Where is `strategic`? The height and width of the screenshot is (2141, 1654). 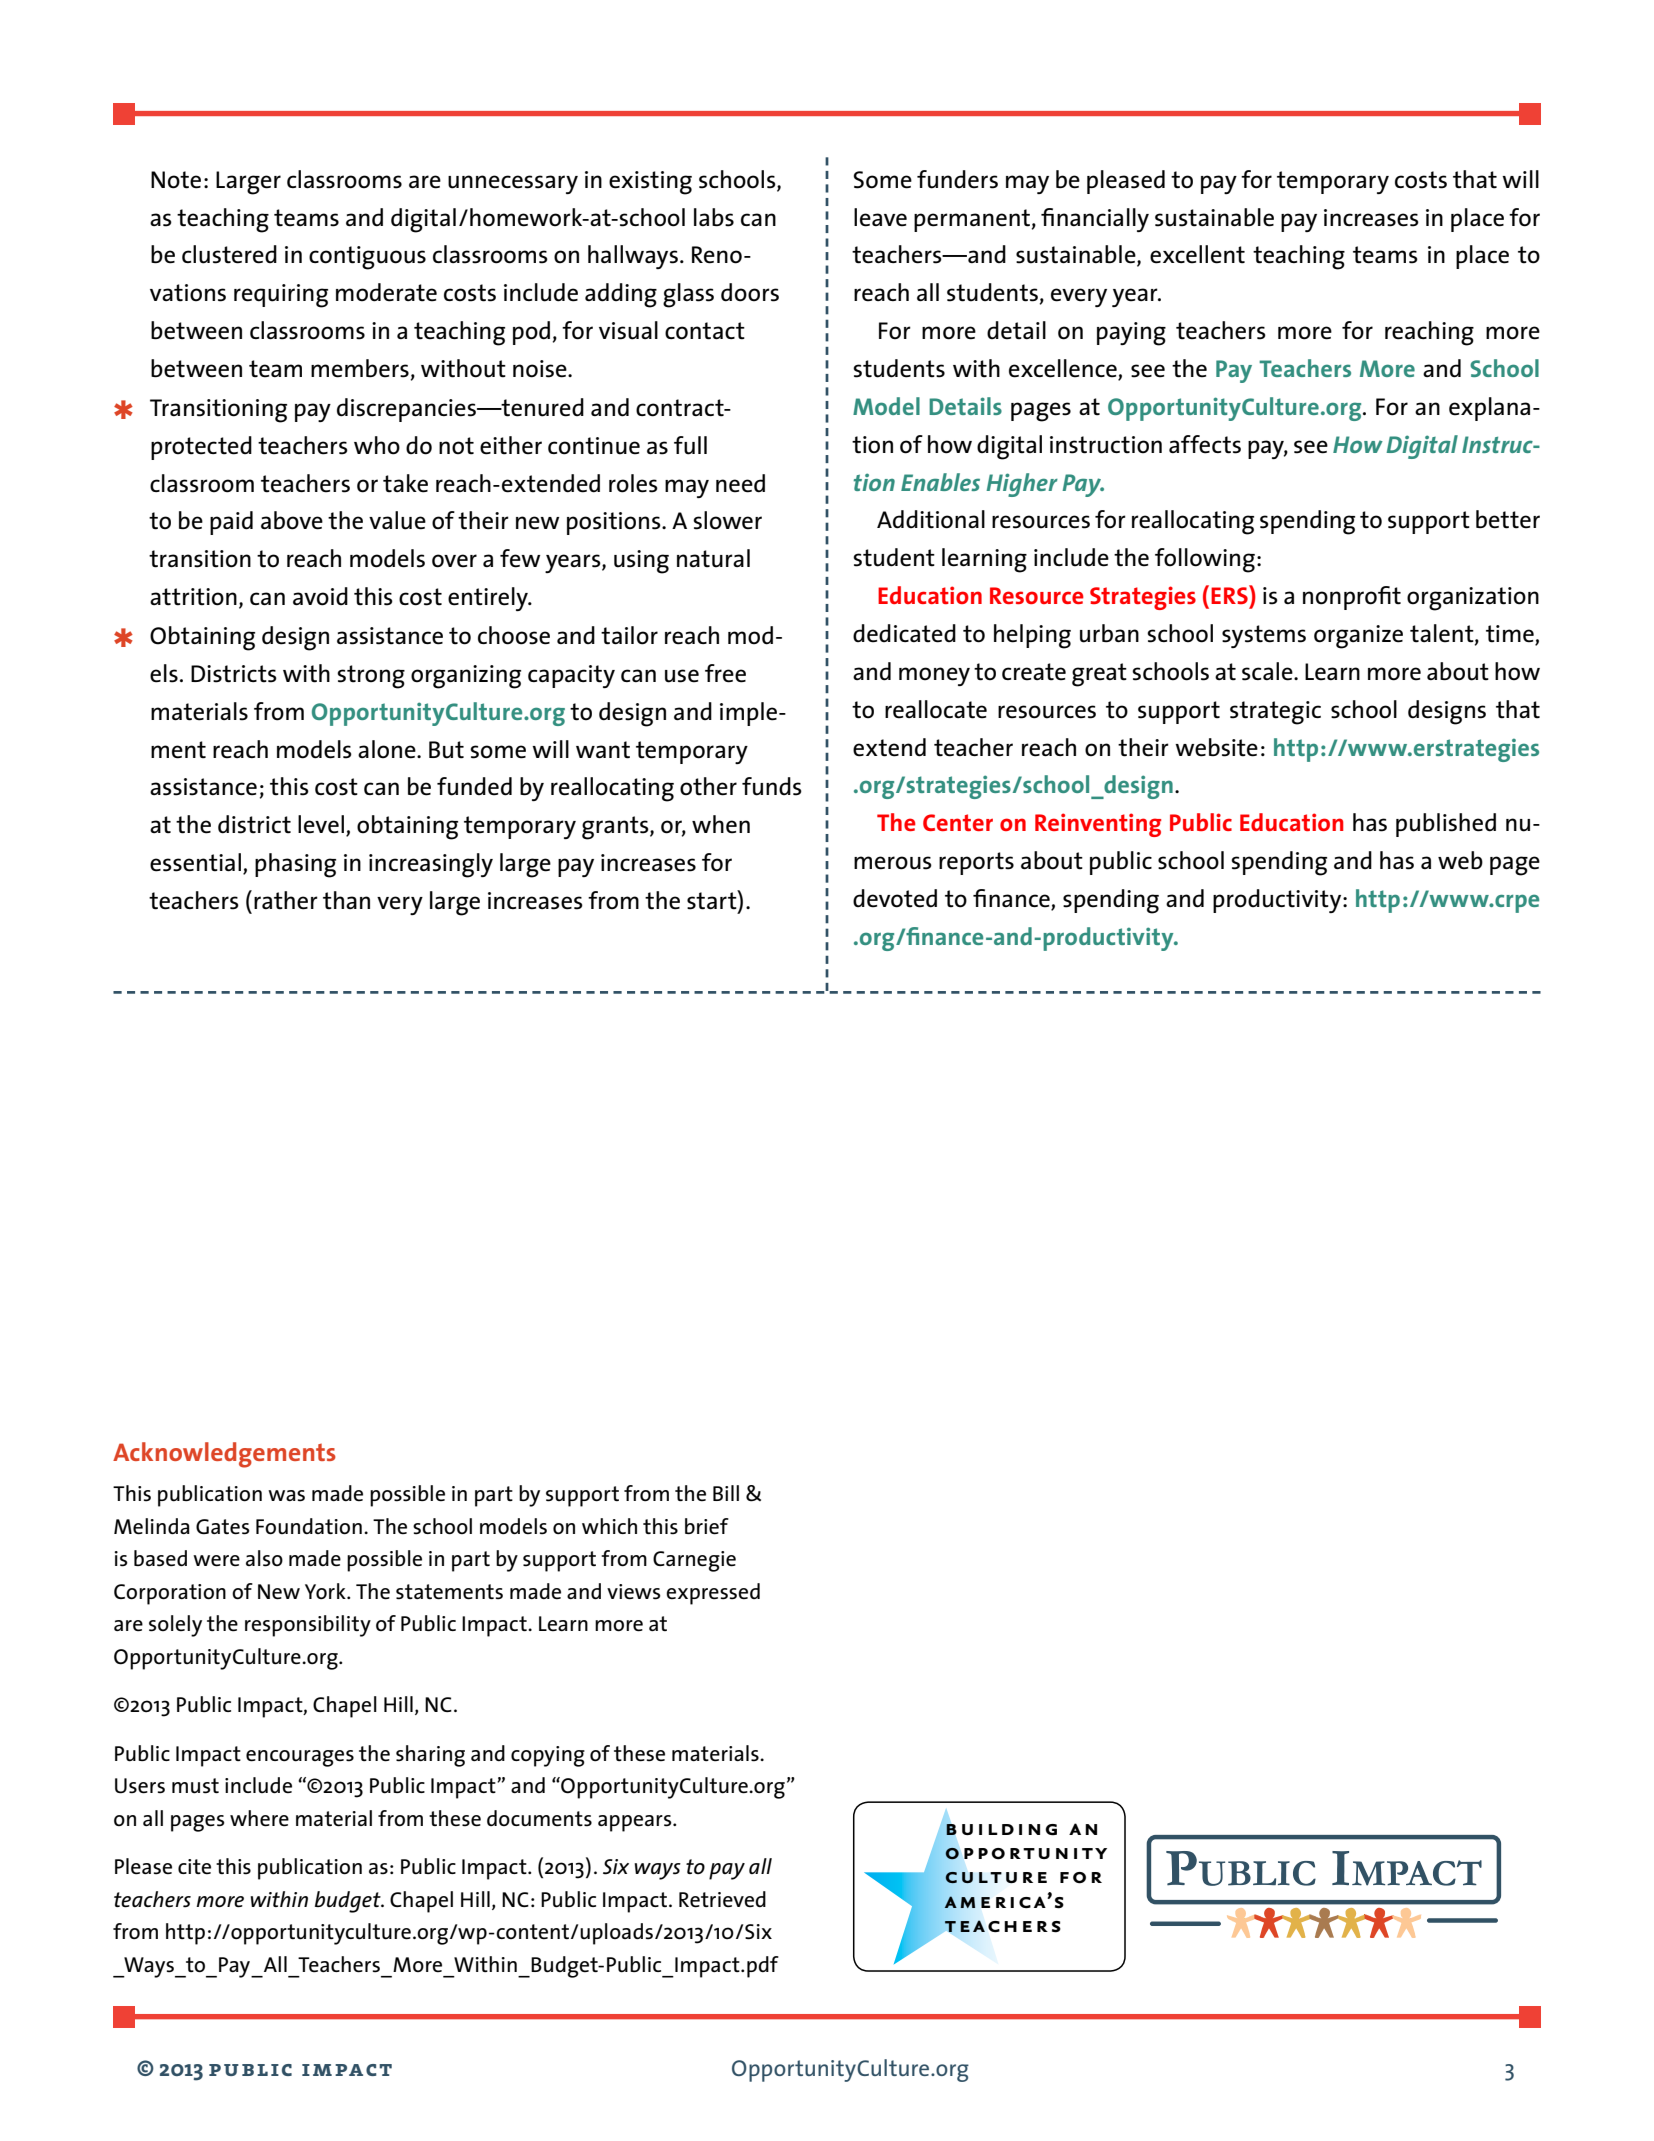
strategic is located at coordinates (1275, 713).
